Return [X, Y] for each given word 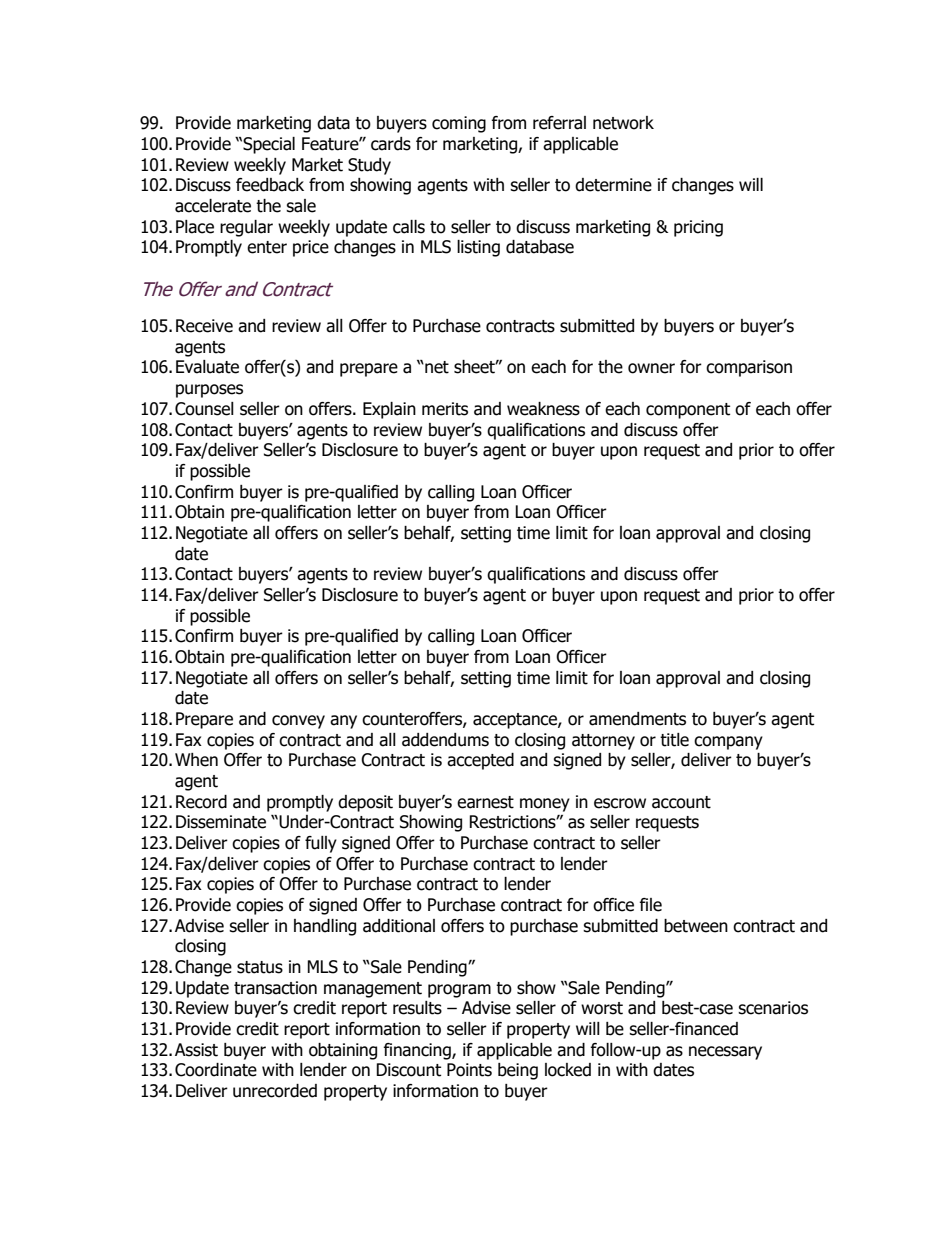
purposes [209, 391]
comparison [749, 368]
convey [298, 722]
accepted [480, 761]
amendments [637, 719]
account [681, 802]
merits [445, 409]
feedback [270, 185]
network [623, 123]
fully [321, 844]
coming [459, 124]
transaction [275, 988]
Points [469, 1070]
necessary [725, 1053]
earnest [485, 802]
